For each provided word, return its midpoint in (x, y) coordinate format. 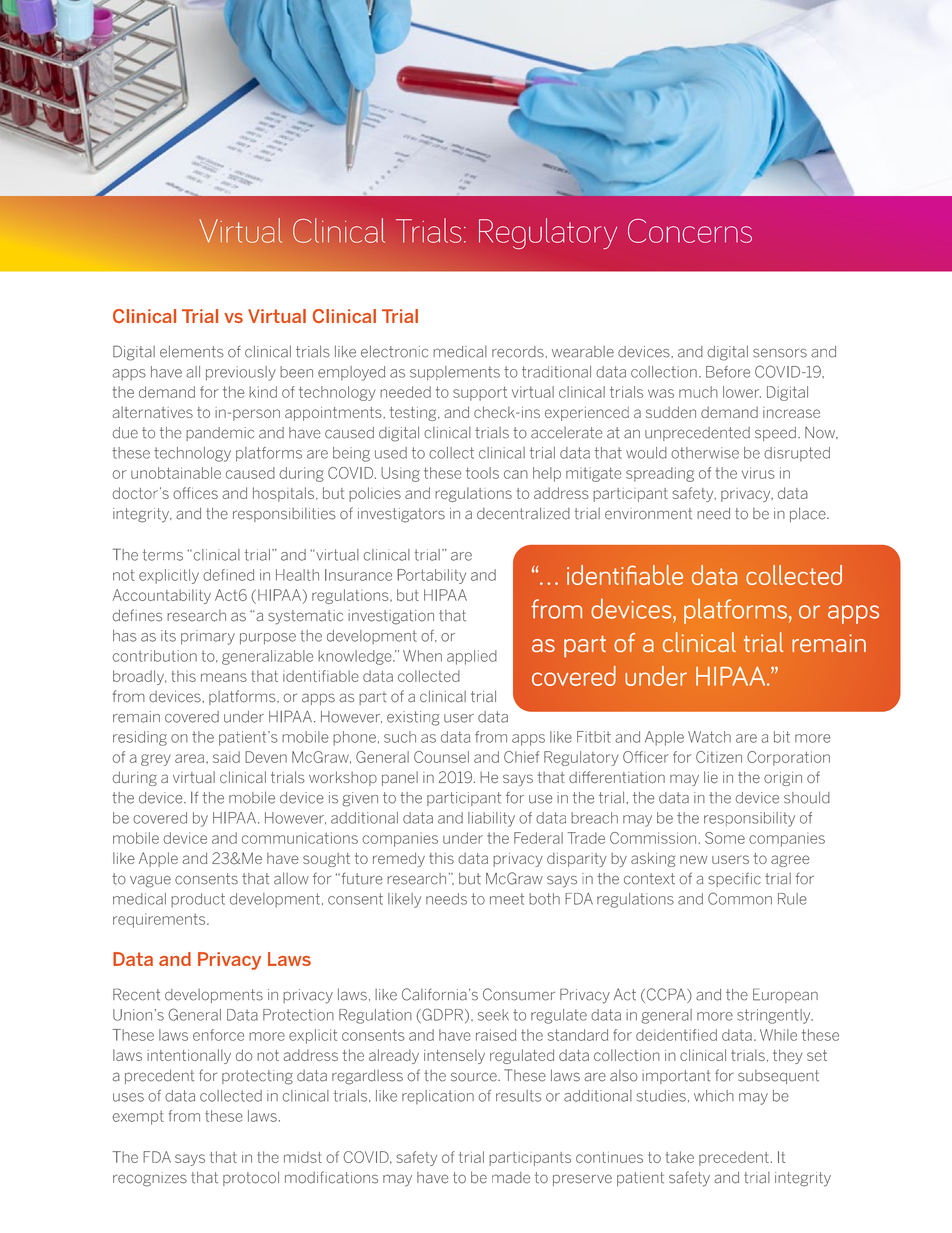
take (680, 1157)
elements (191, 351)
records (519, 352)
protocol (251, 1178)
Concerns (690, 231)
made (511, 1178)
